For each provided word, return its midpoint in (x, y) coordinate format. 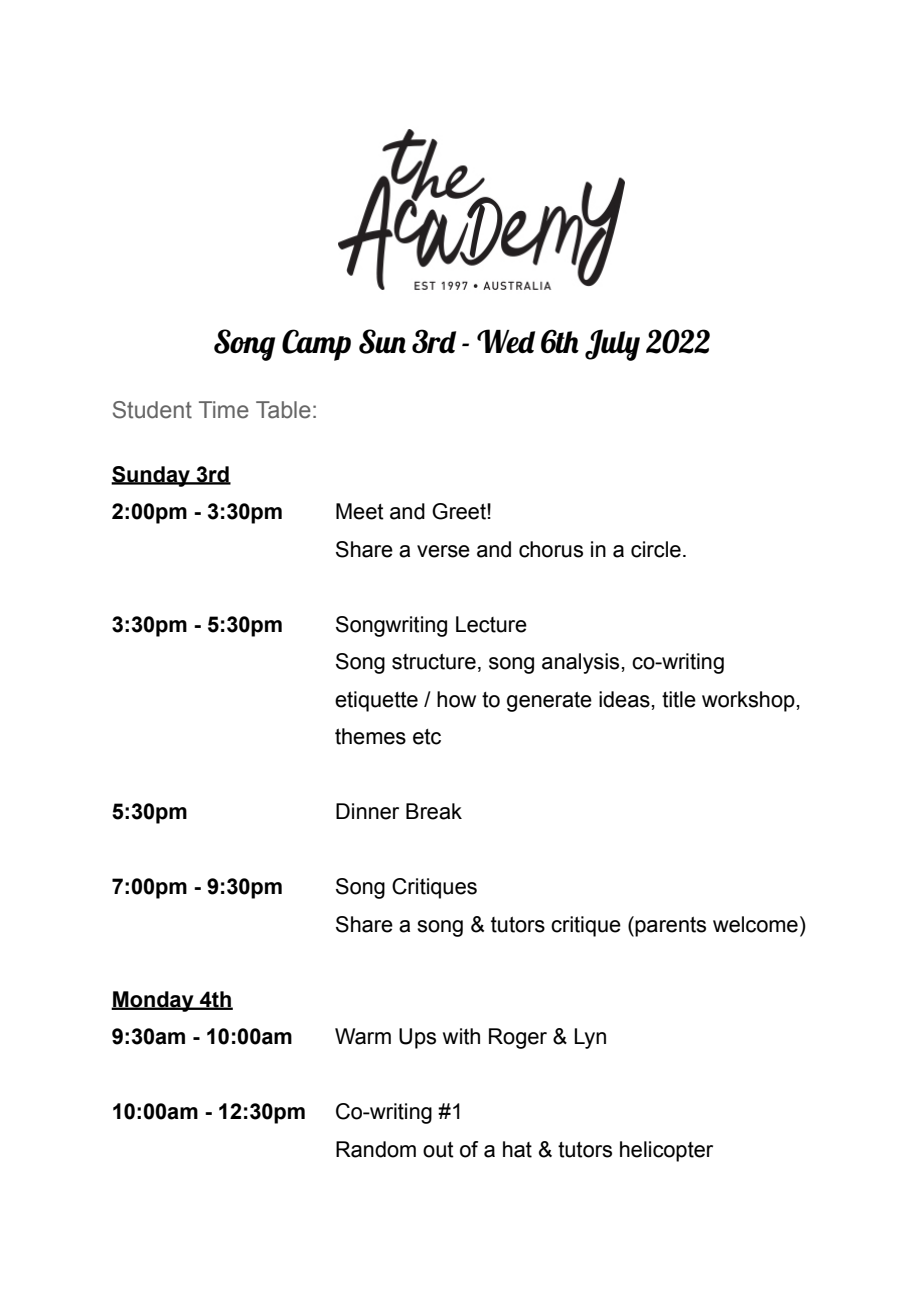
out (438, 1150)
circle (656, 549)
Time (224, 410)
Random (376, 1149)
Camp (316, 345)
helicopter (666, 1151)
